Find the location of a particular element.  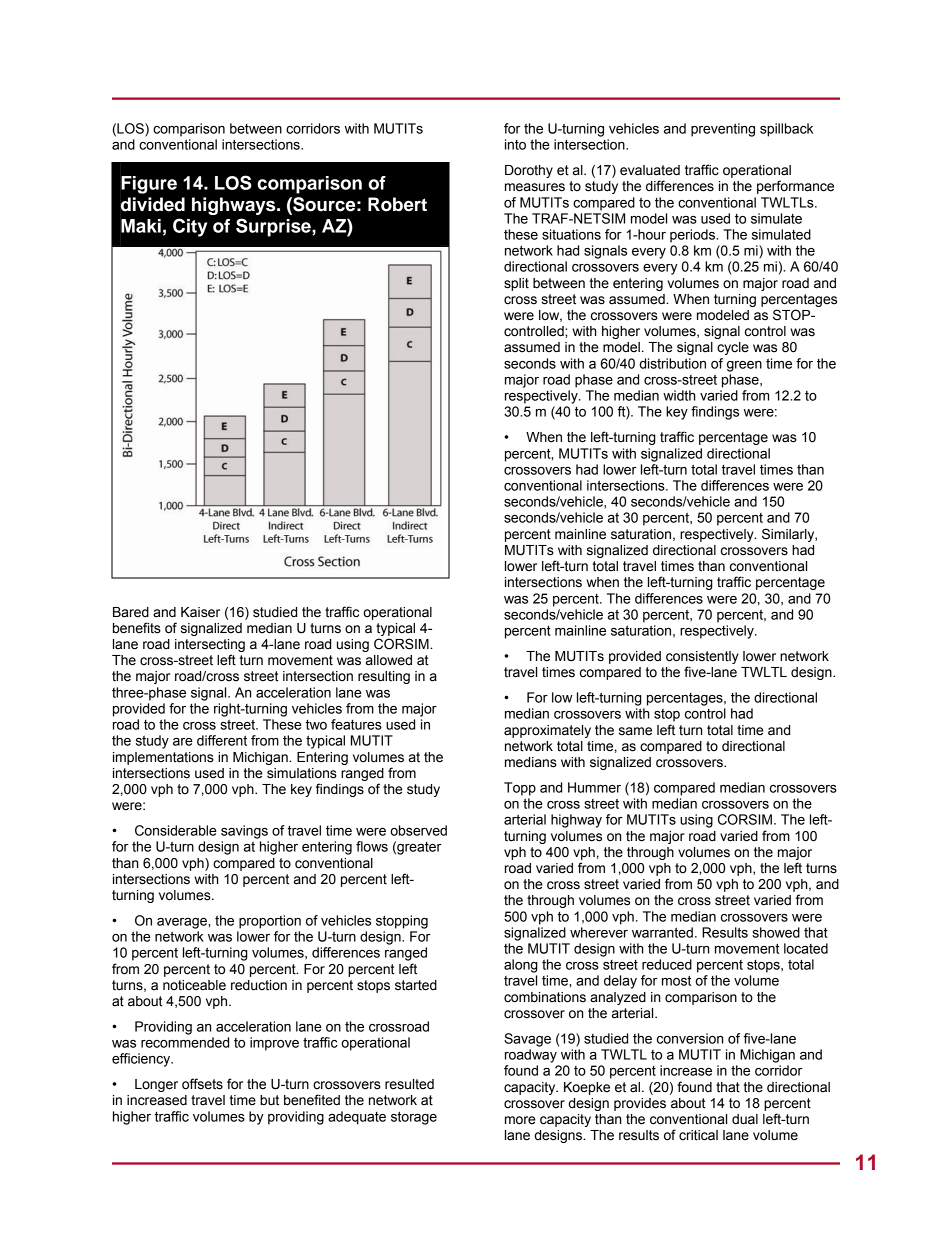

preventing is located at coordinates (723, 130).
